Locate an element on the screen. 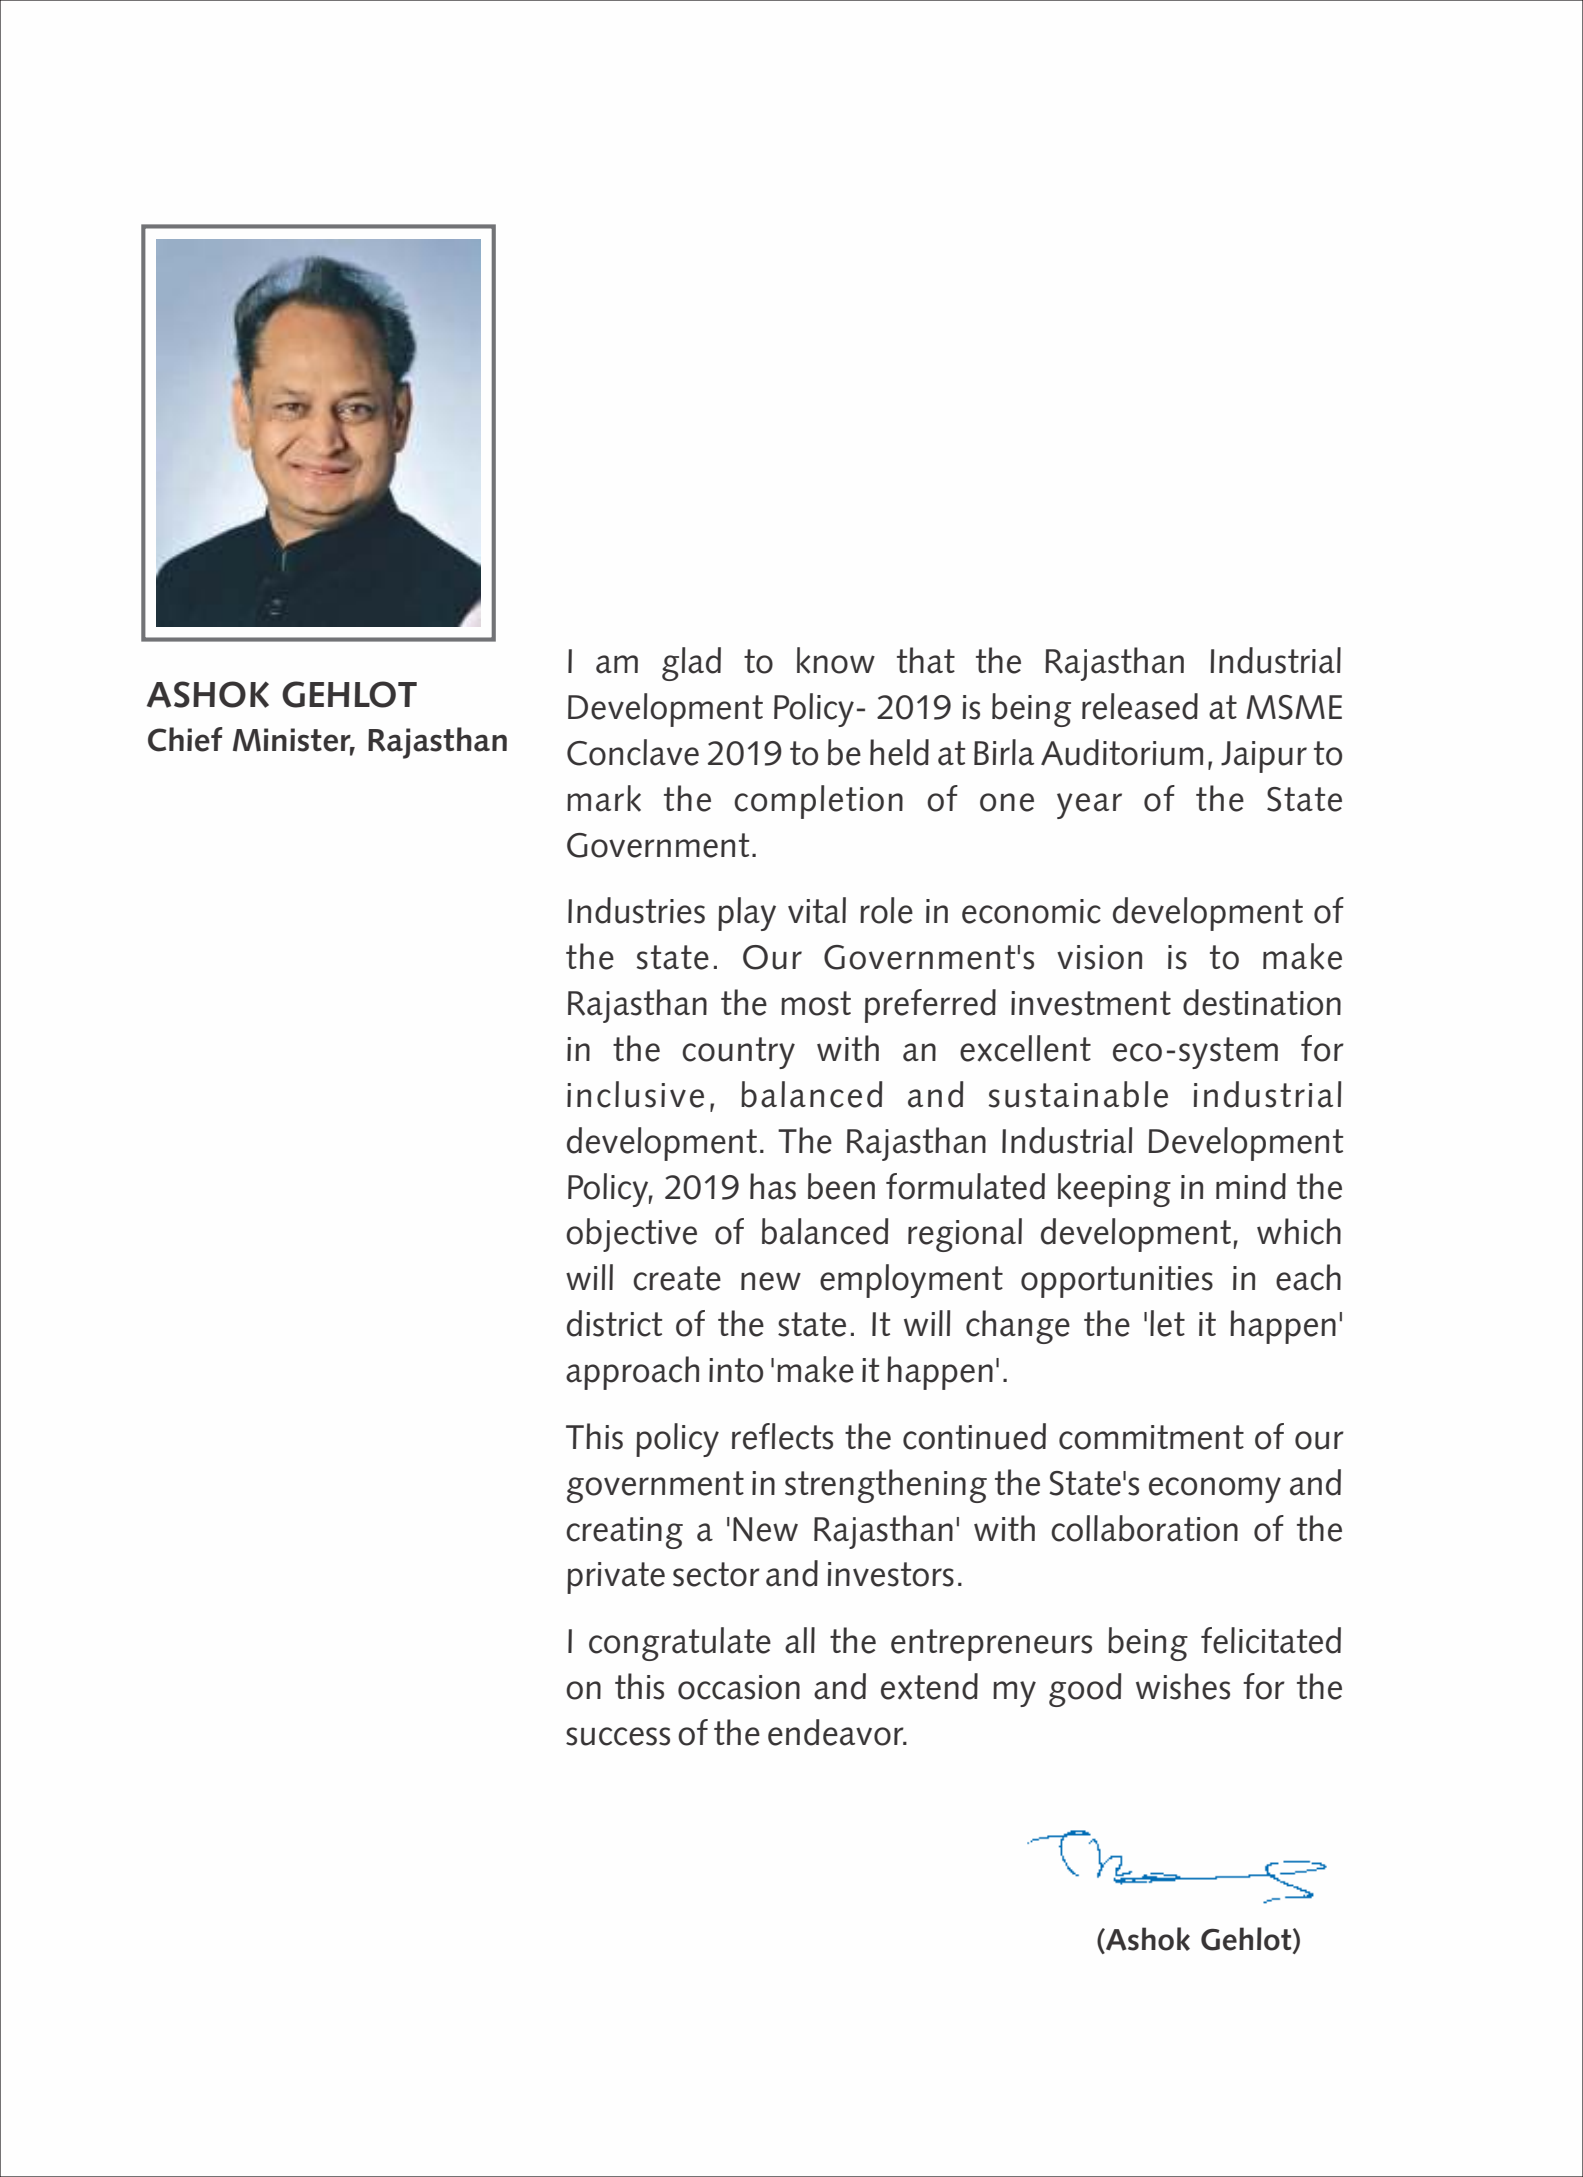 Image resolution: width=1583 pixels, height=2177 pixels. wishes is located at coordinates (1183, 1686).
